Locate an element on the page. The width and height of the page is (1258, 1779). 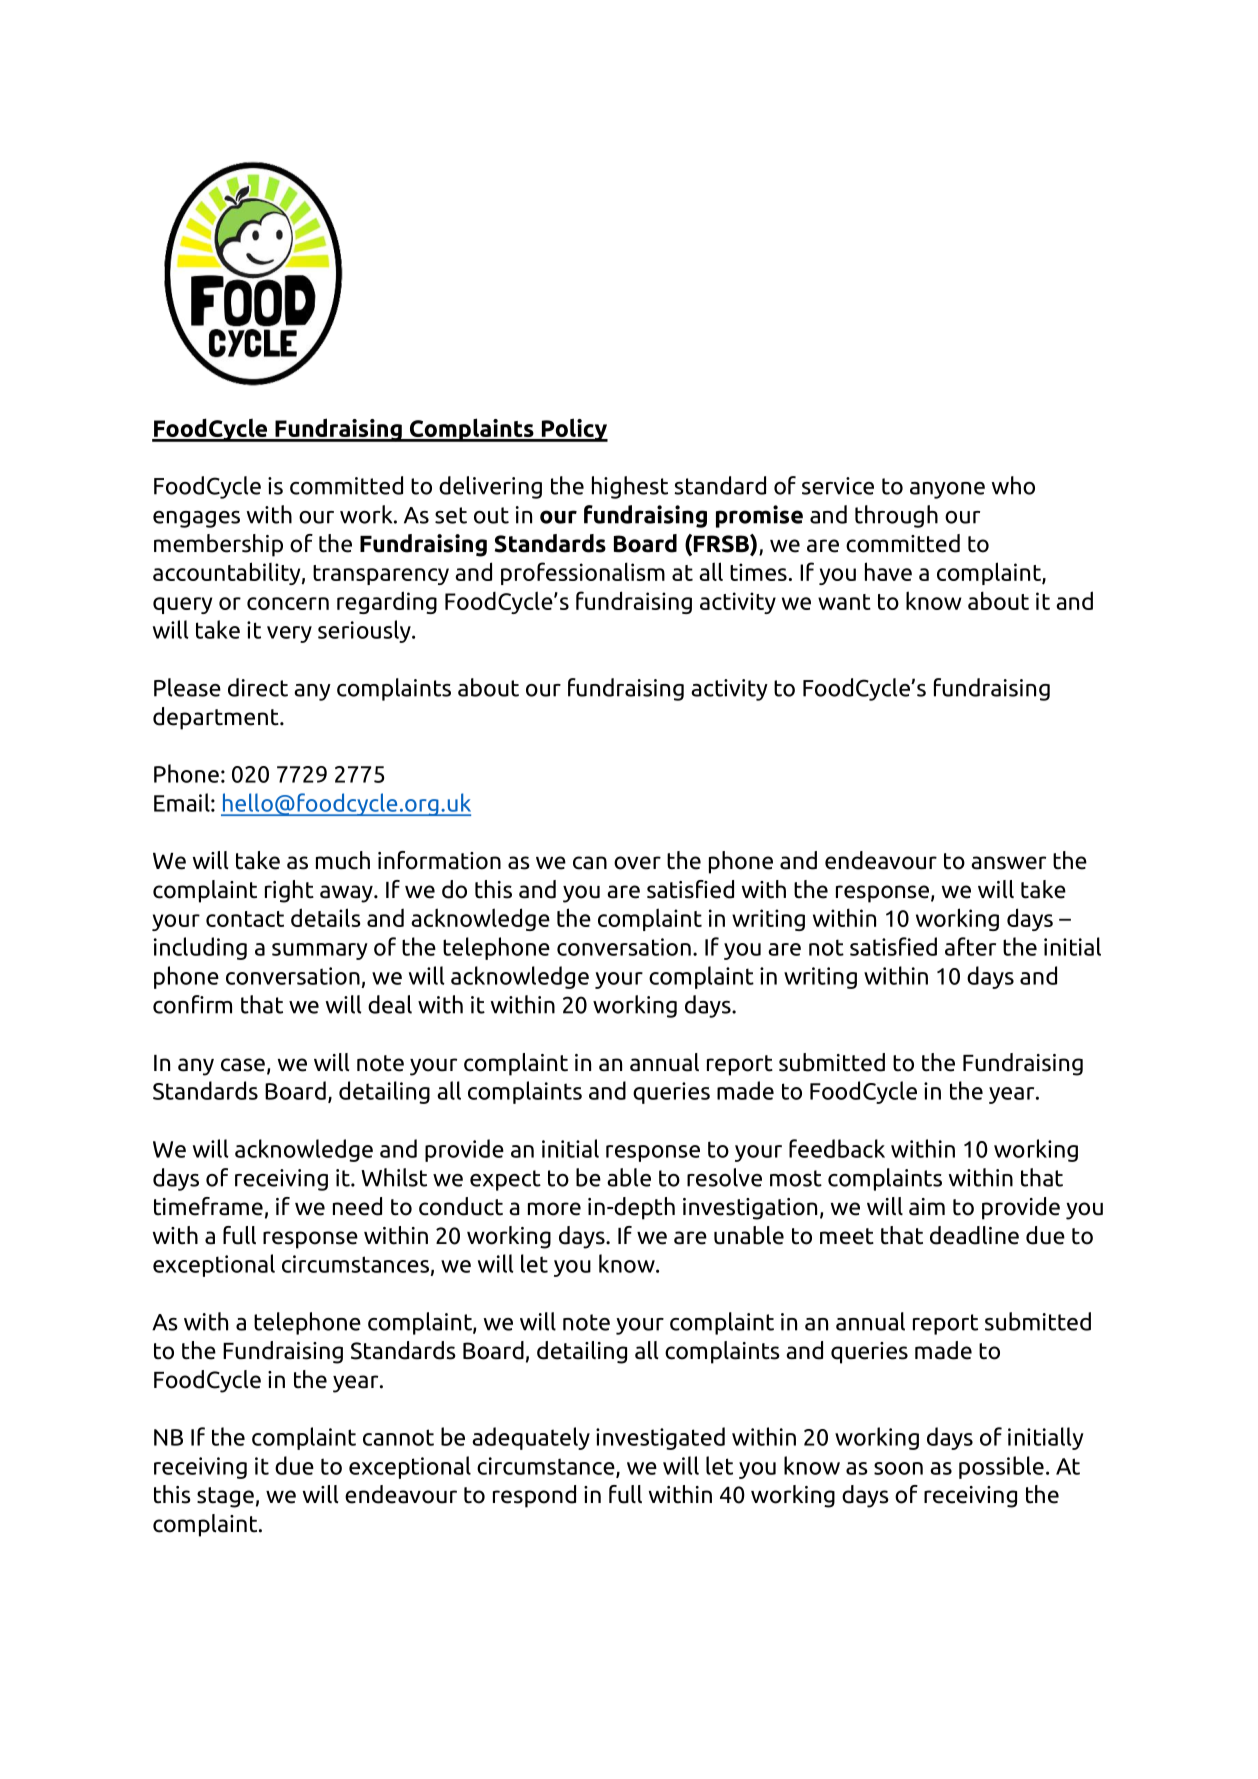
engages is located at coordinates (196, 519).
